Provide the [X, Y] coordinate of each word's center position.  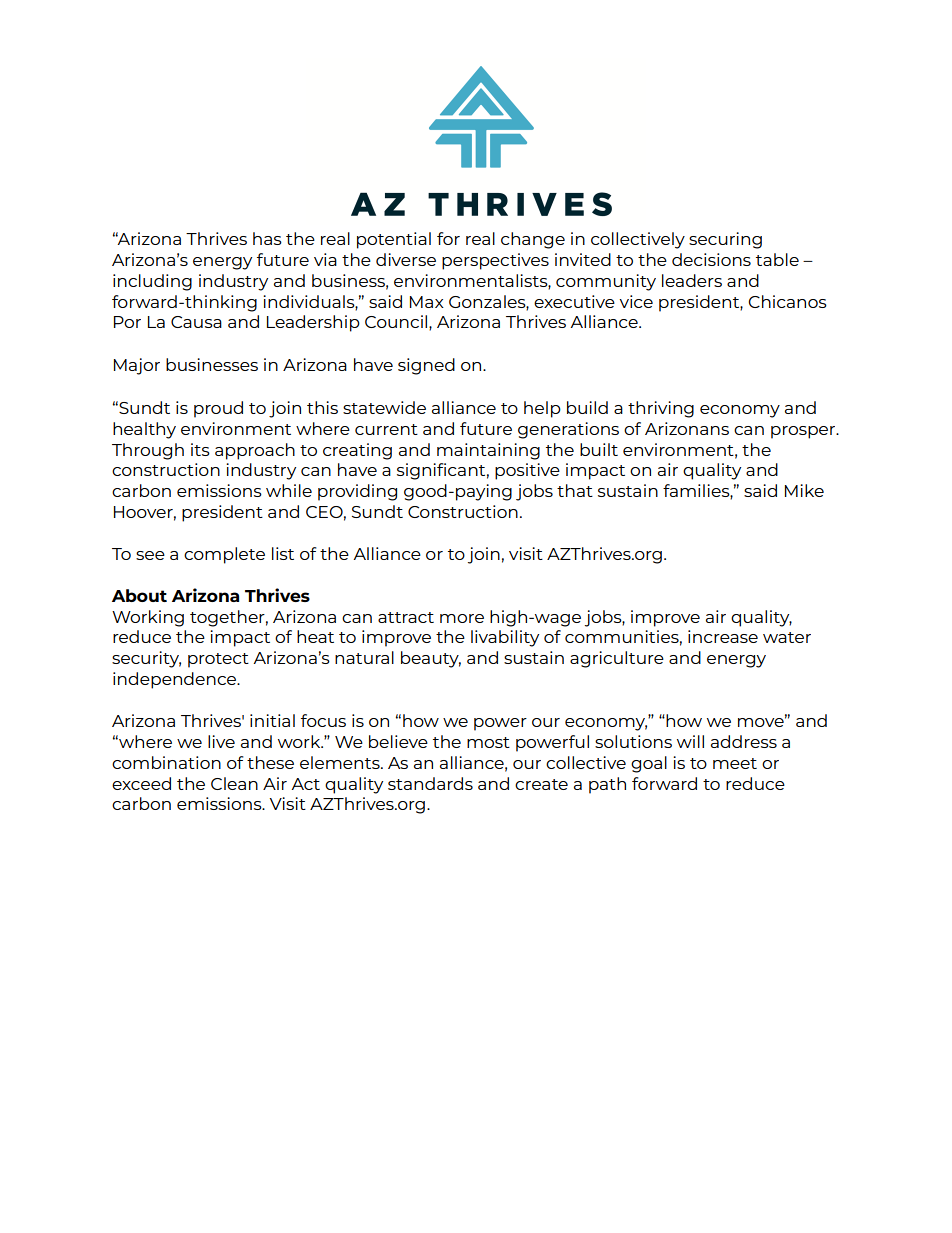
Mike [804, 490]
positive [527, 471]
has [267, 238]
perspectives [495, 261]
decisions [711, 259]
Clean [234, 783]
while [289, 490]
